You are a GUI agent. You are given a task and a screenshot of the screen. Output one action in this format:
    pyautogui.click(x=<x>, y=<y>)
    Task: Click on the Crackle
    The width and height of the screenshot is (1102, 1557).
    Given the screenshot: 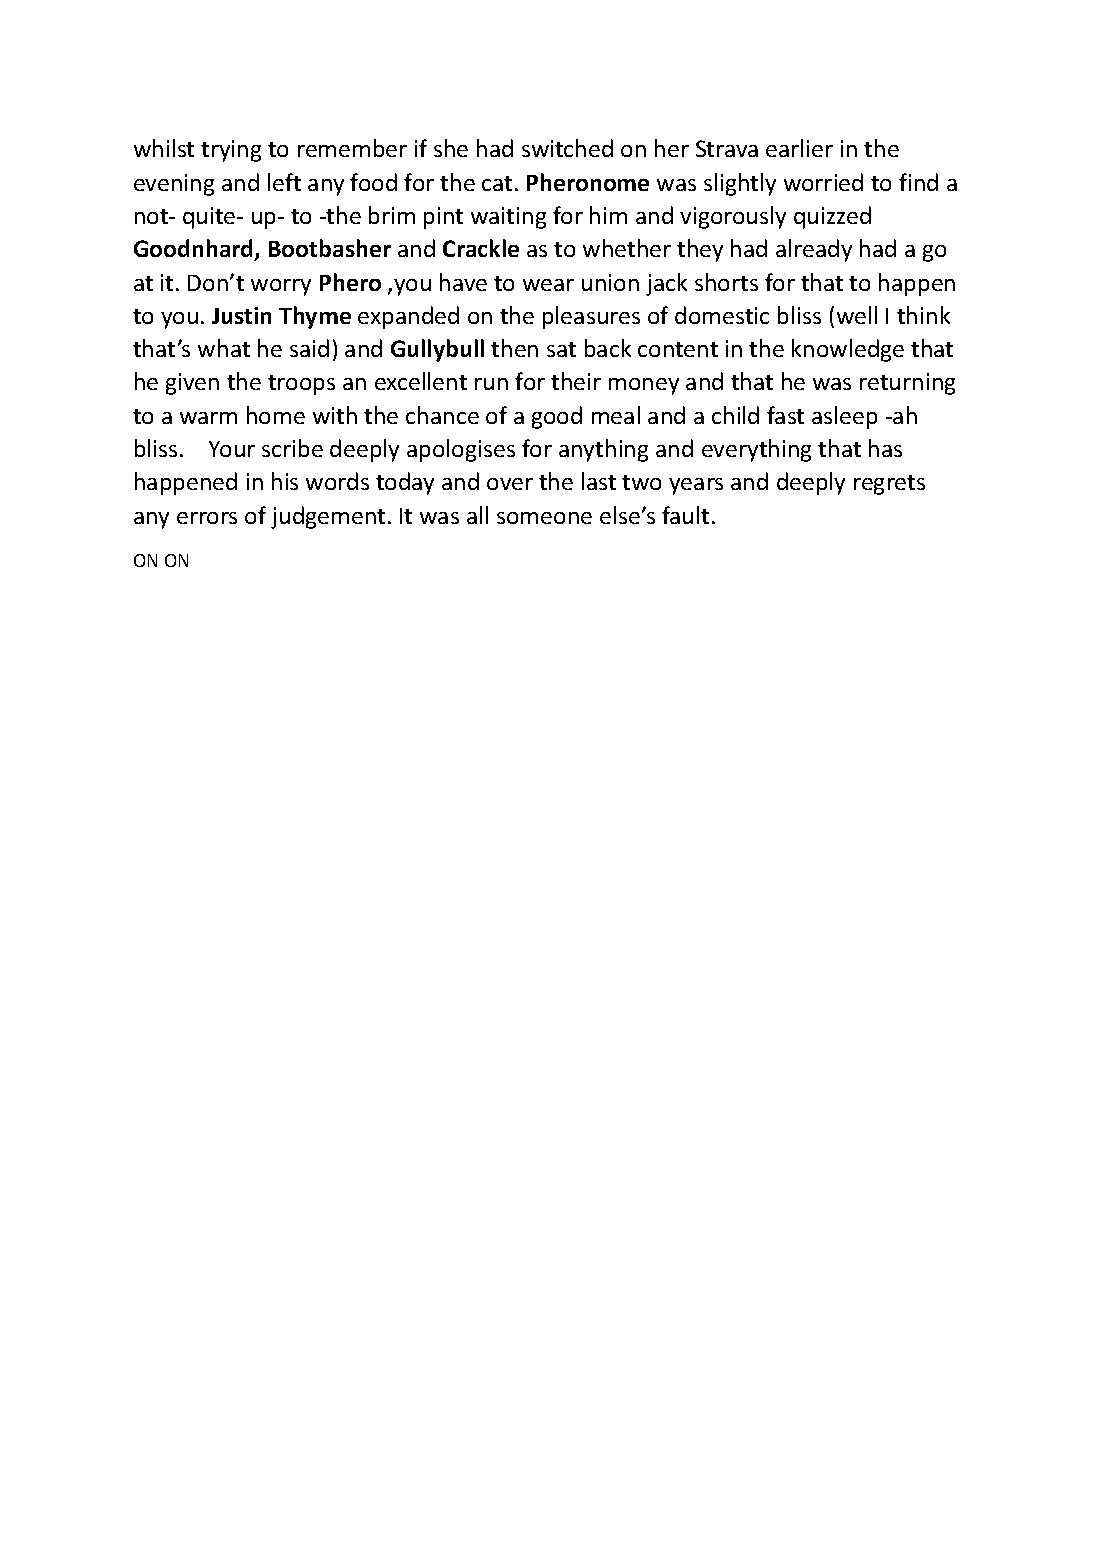 What is the action you would take?
    pyautogui.click(x=481, y=248)
